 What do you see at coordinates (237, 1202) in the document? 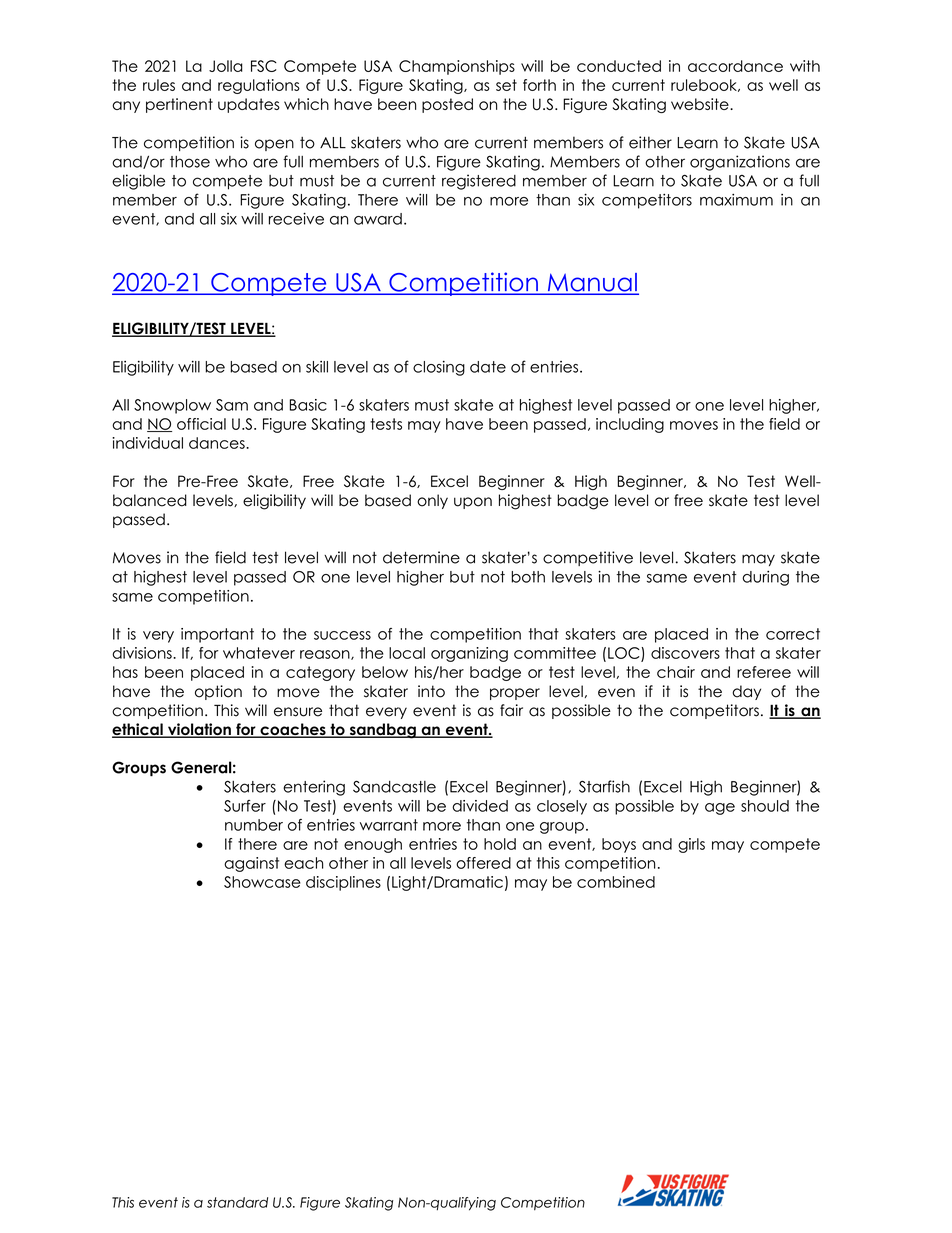
I see `standard` at bounding box center [237, 1202].
